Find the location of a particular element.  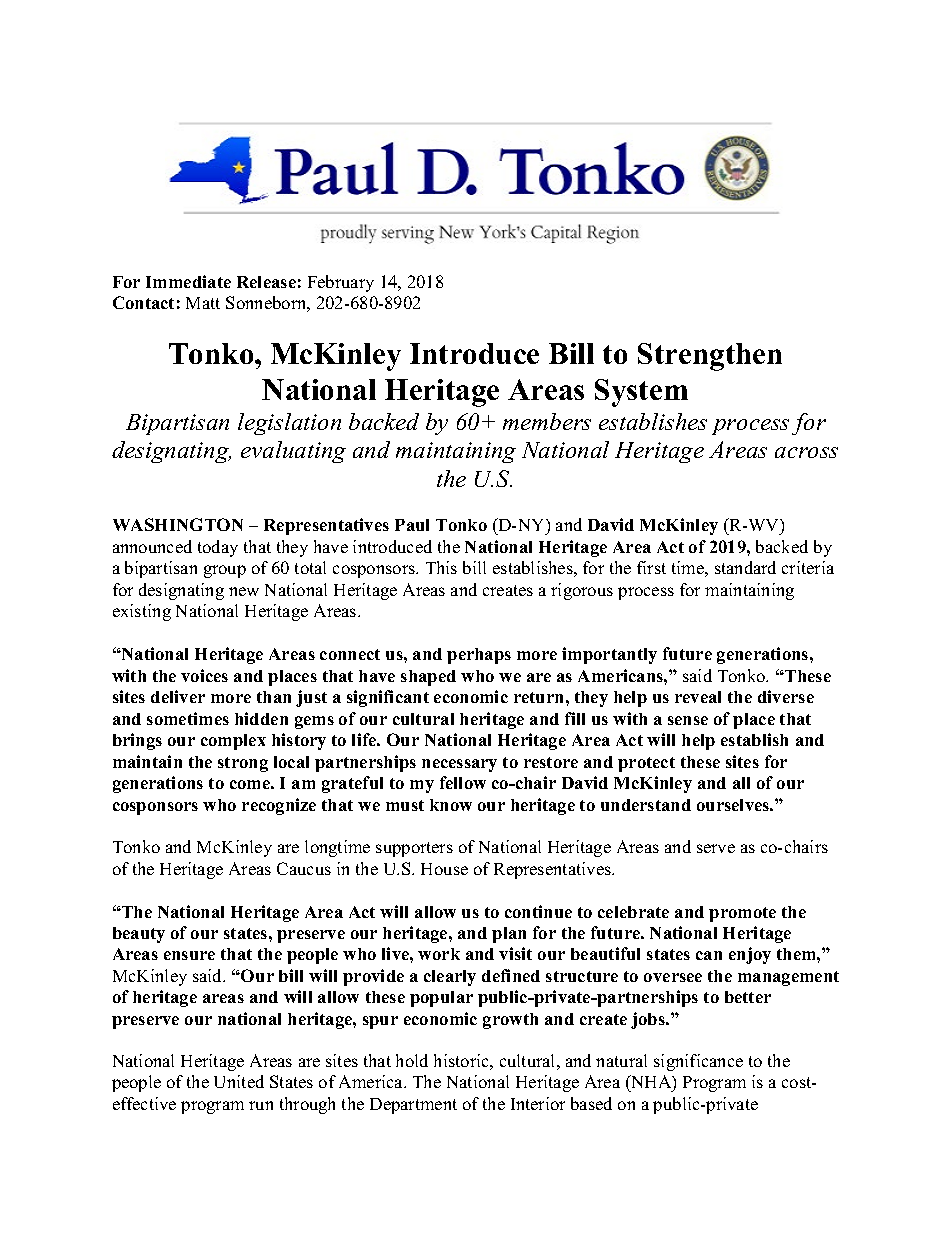

This is located at coordinates (441, 567).
